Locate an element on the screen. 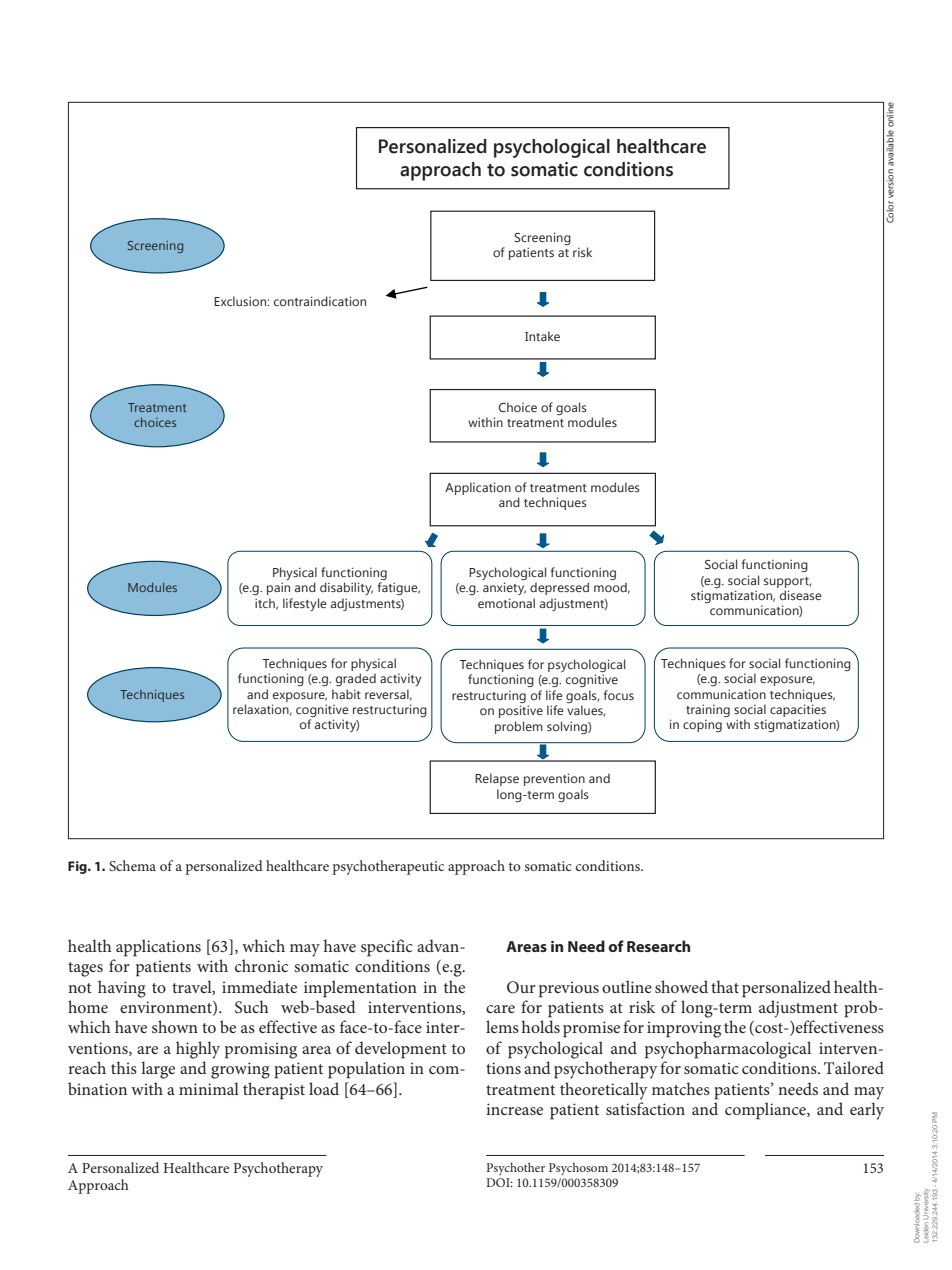 Image resolution: width=952 pixels, height=1270 pixels. Intake is located at coordinates (542, 336).
